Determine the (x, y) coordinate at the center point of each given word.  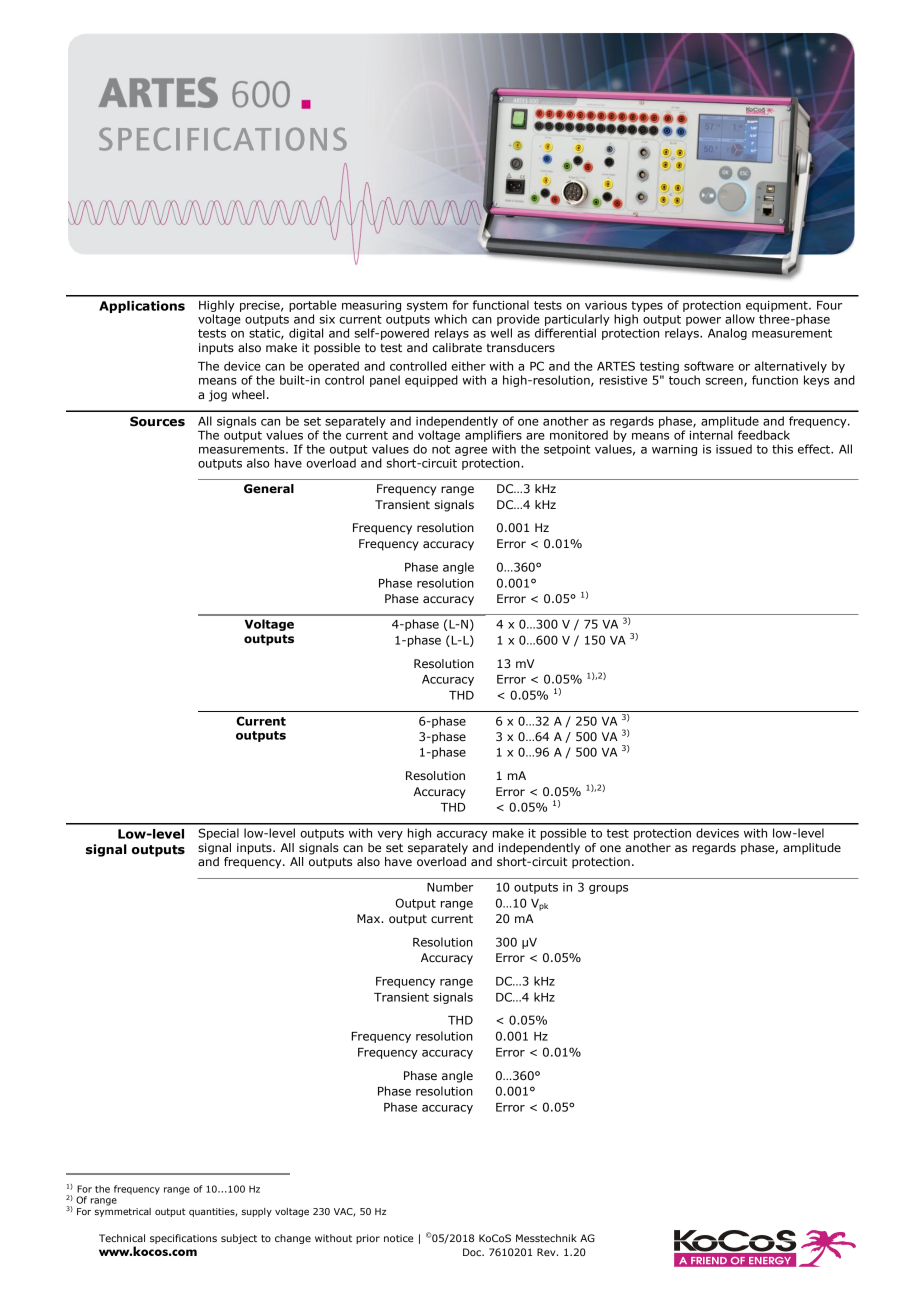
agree (471, 451)
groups (608, 889)
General (269, 488)
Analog (727, 334)
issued (734, 449)
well (501, 333)
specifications (183, 1239)
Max (370, 918)
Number (450, 887)
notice (398, 1238)
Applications (142, 307)
